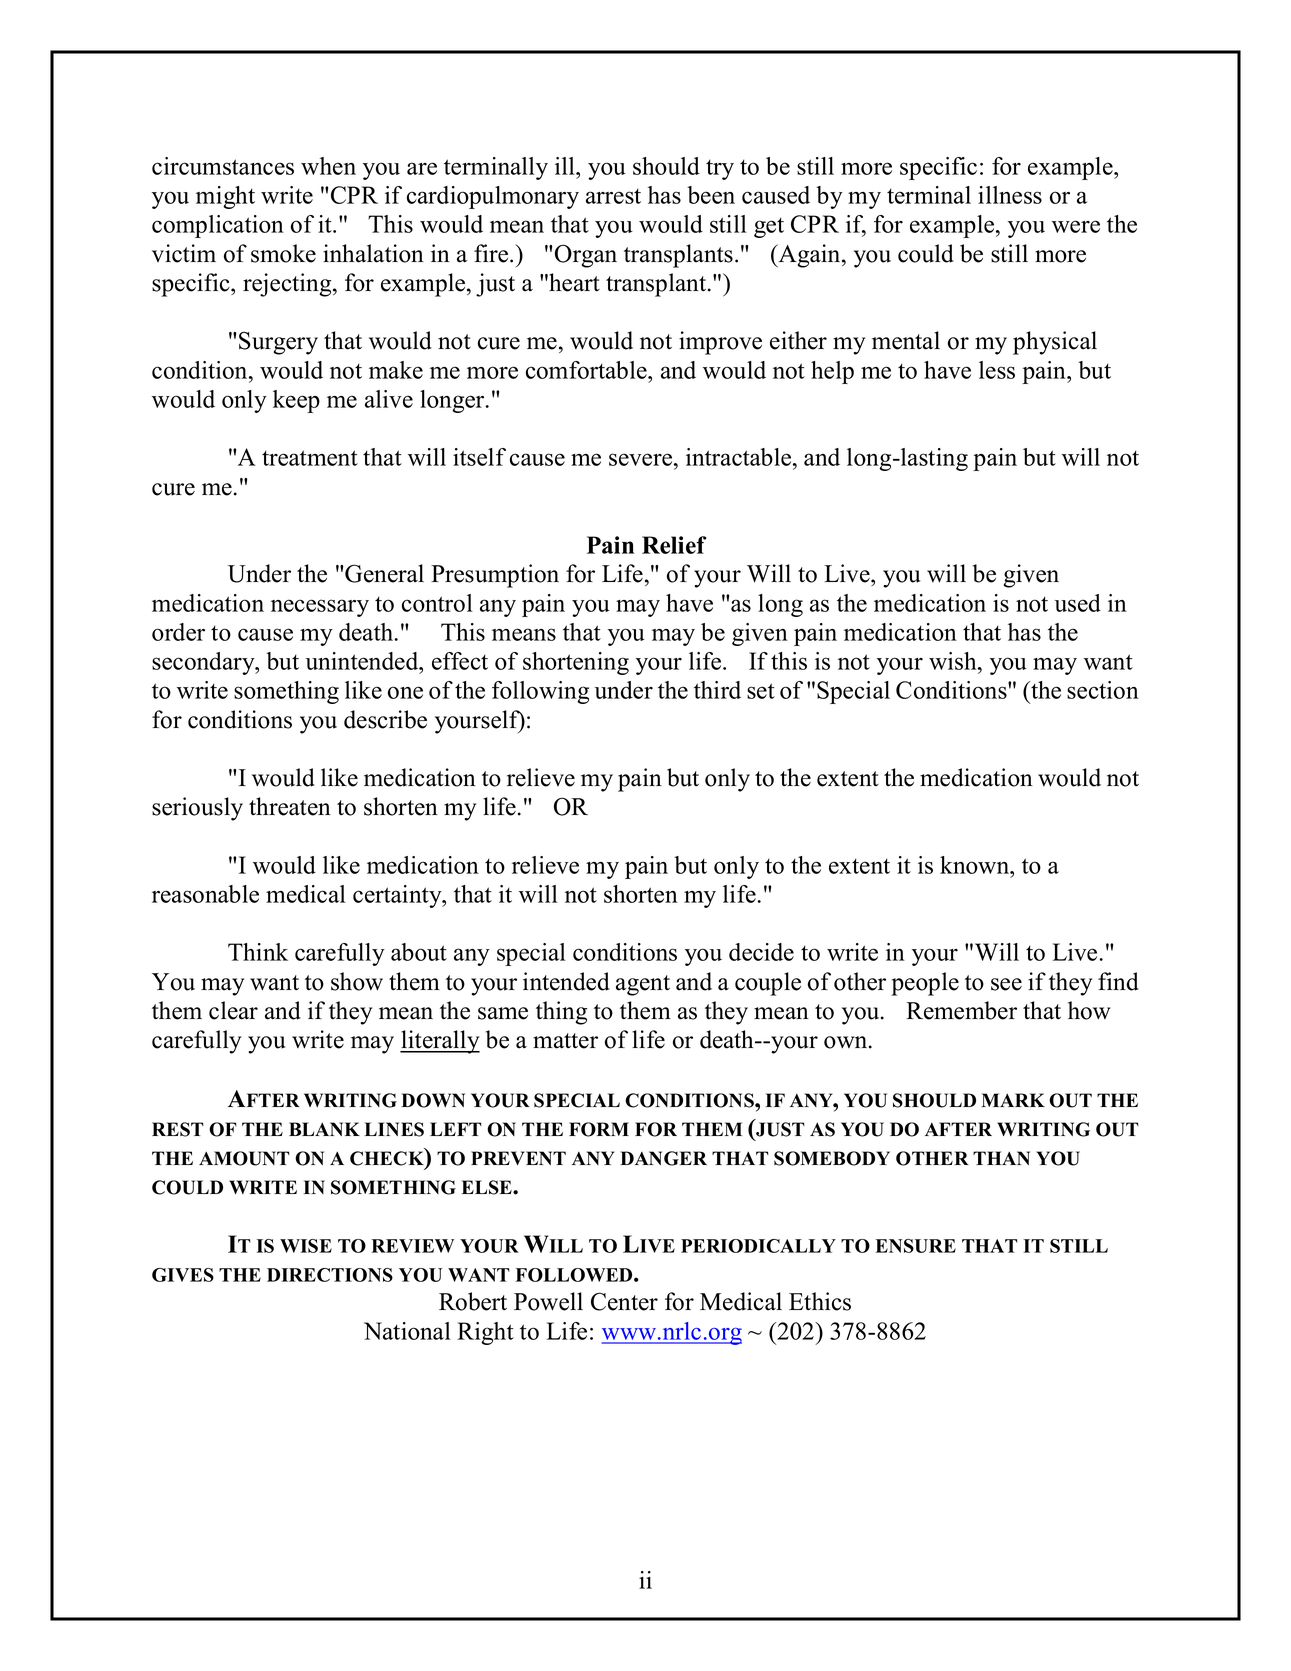 The height and width of the screenshot is (1671, 1291). Describe the element at coordinates (225, 197) in the screenshot. I see `might` at that location.
